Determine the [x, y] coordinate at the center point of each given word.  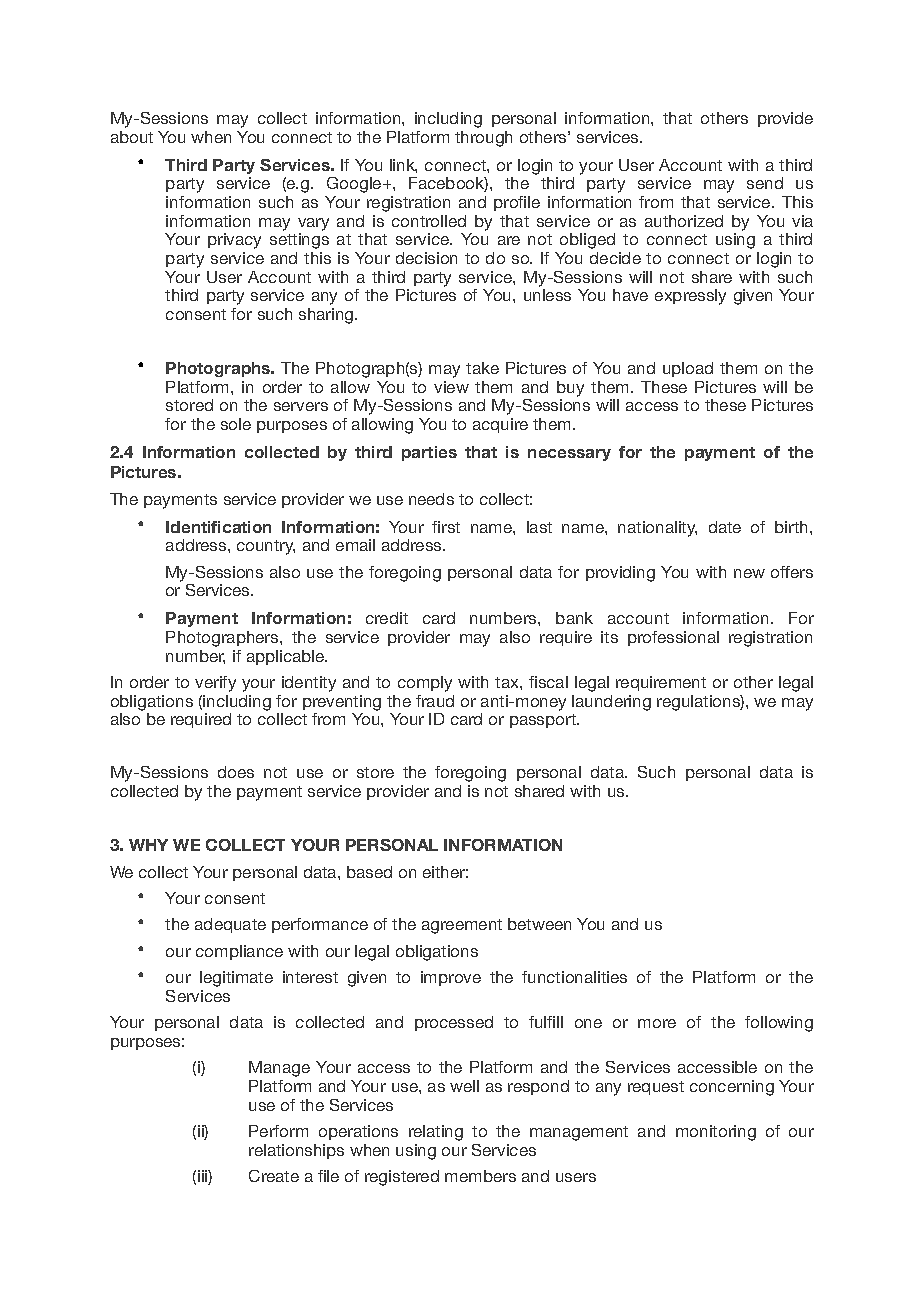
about [132, 137]
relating [436, 1133]
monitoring [716, 1133]
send [765, 183]
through [483, 139]
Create [274, 1176]
